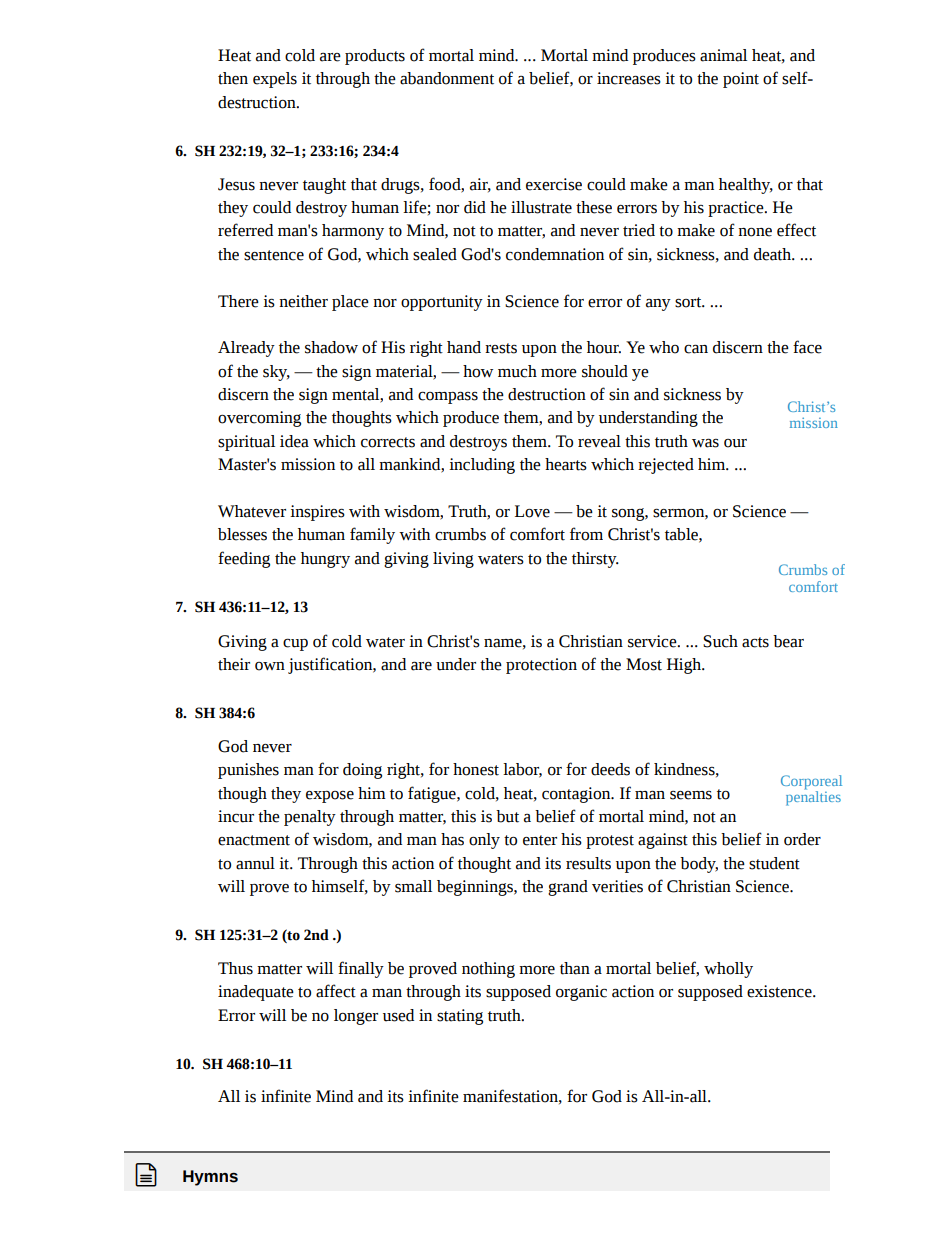 The image size is (952, 1233). Describe the element at coordinates (447, 78) in the image. I see `abandonment` at that location.
